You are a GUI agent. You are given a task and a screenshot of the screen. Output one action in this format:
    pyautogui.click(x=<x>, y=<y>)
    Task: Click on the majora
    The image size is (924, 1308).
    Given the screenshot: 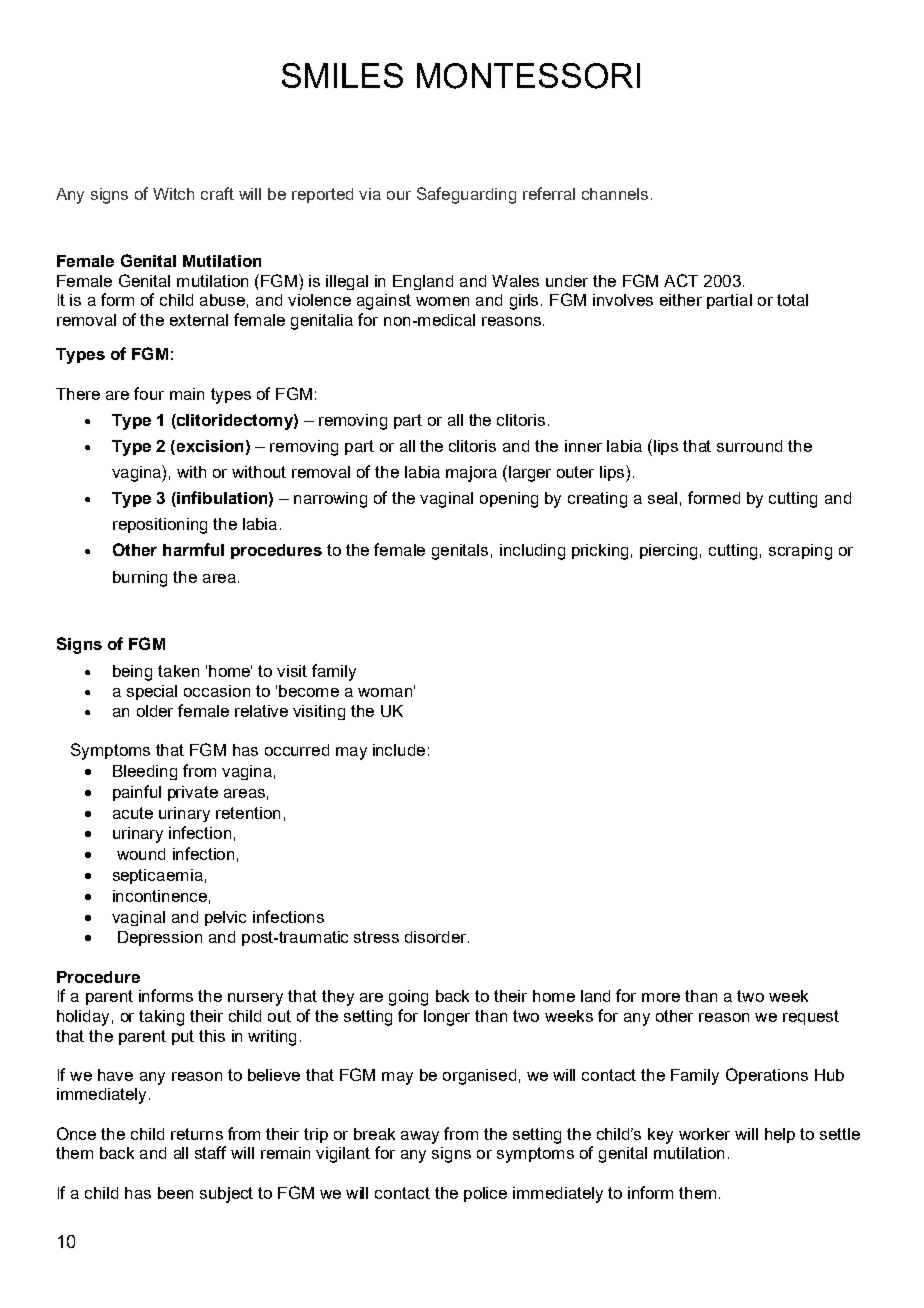 What is the action you would take?
    pyautogui.click(x=471, y=474)
